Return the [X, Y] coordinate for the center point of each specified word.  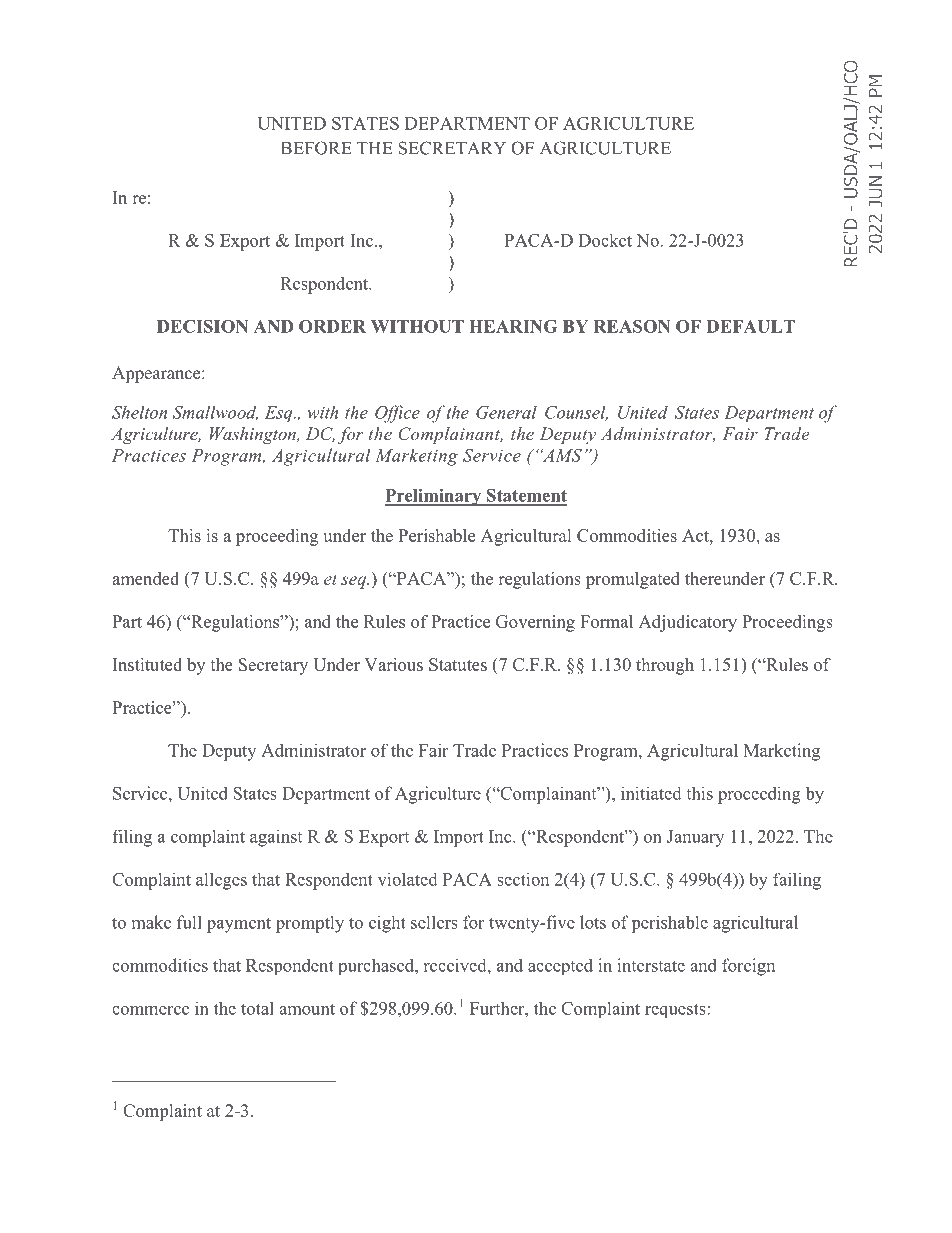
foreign [748, 967]
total [257, 1008]
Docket [605, 240]
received [456, 965]
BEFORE [316, 148]
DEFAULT [751, 326]
